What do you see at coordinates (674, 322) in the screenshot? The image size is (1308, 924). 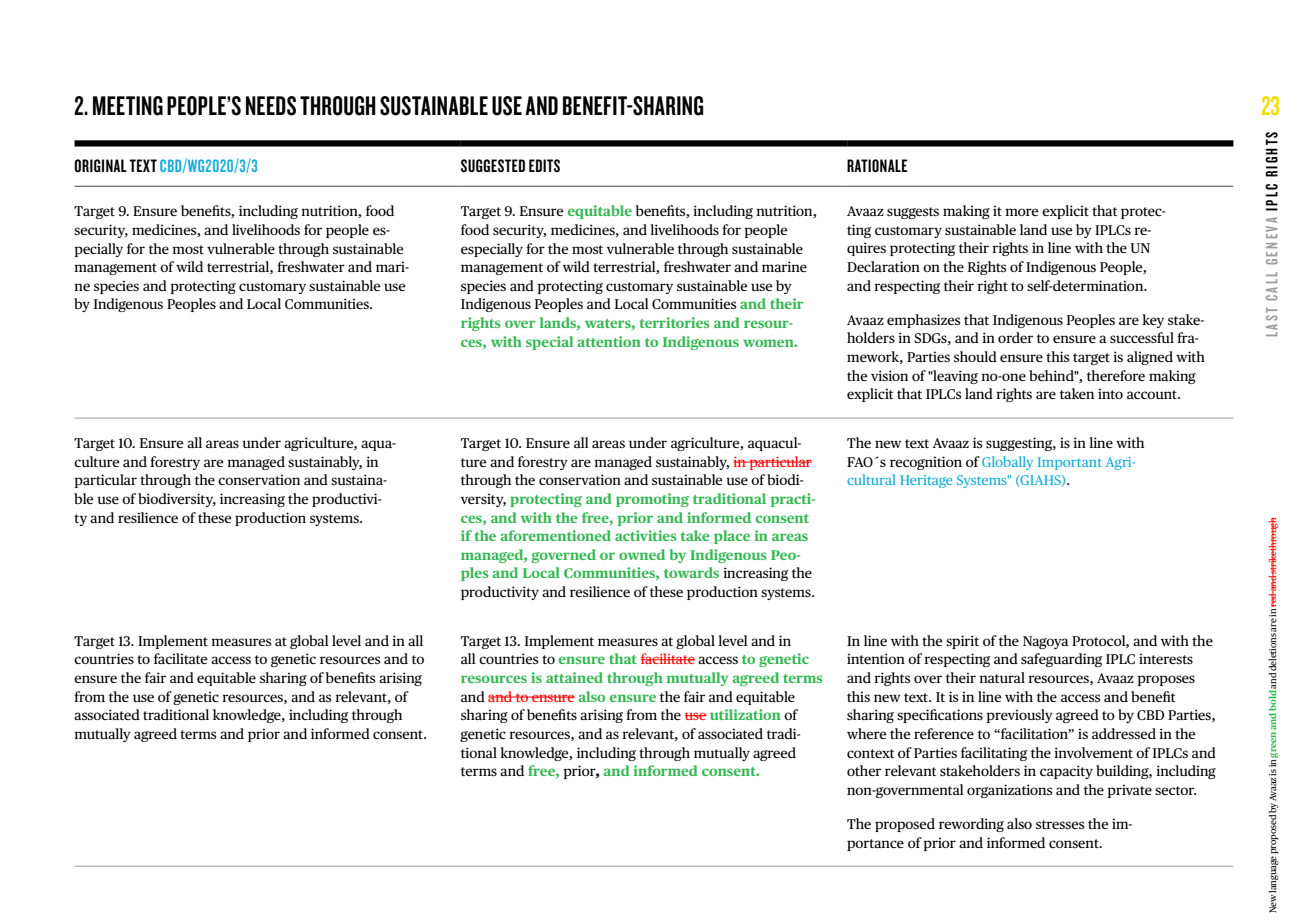 I see `territories` at bounding box center [674, 322].
